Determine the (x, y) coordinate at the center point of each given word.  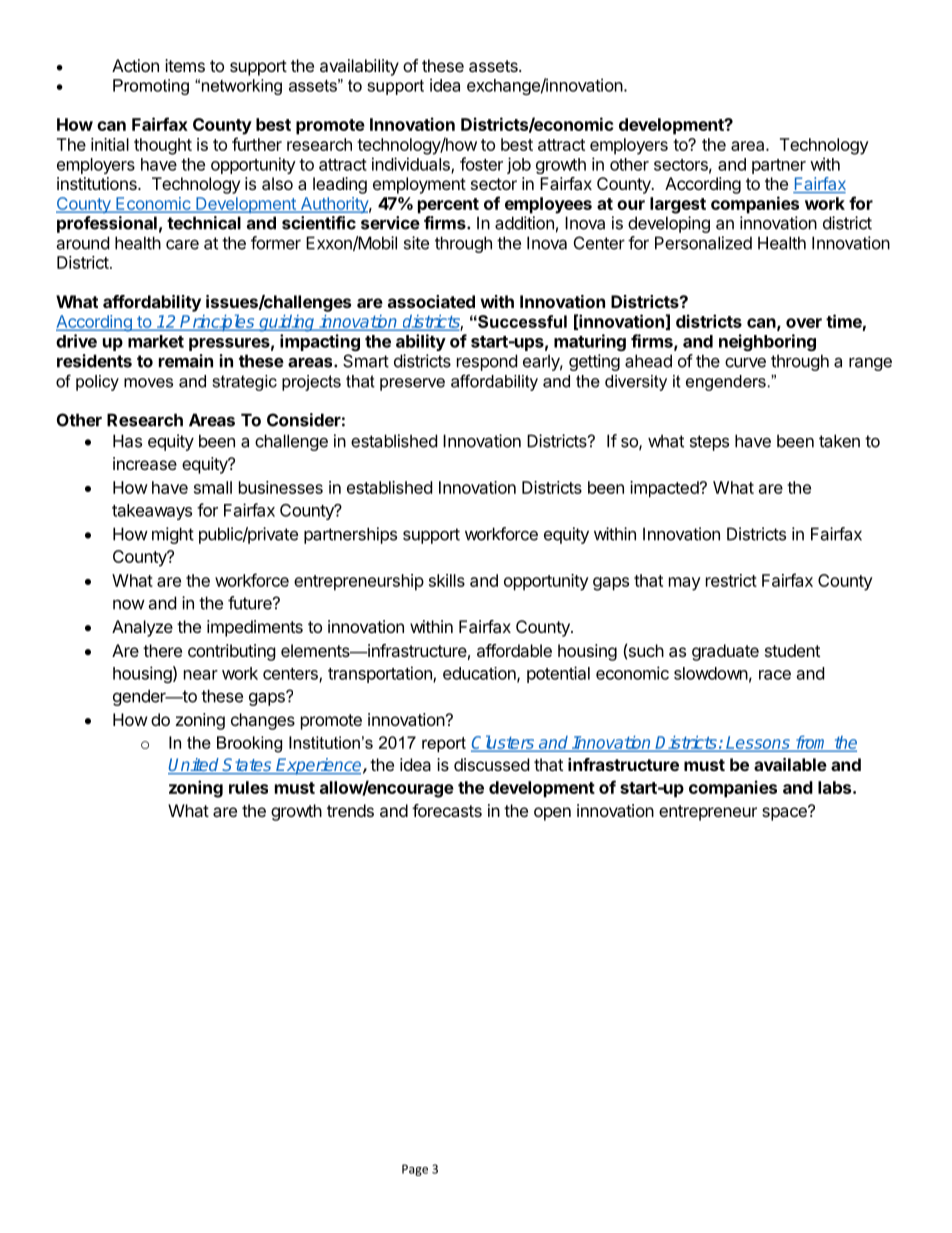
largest (678, 205)
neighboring (767, 342)
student (792, 650)
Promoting (151, 87)
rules (248, 787)
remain (186, 361)
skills (447, 580)
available (790, 764)
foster (481, 164)
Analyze (142, 628)
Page (415, 1170)
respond (487, 362)
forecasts (447, 810)
